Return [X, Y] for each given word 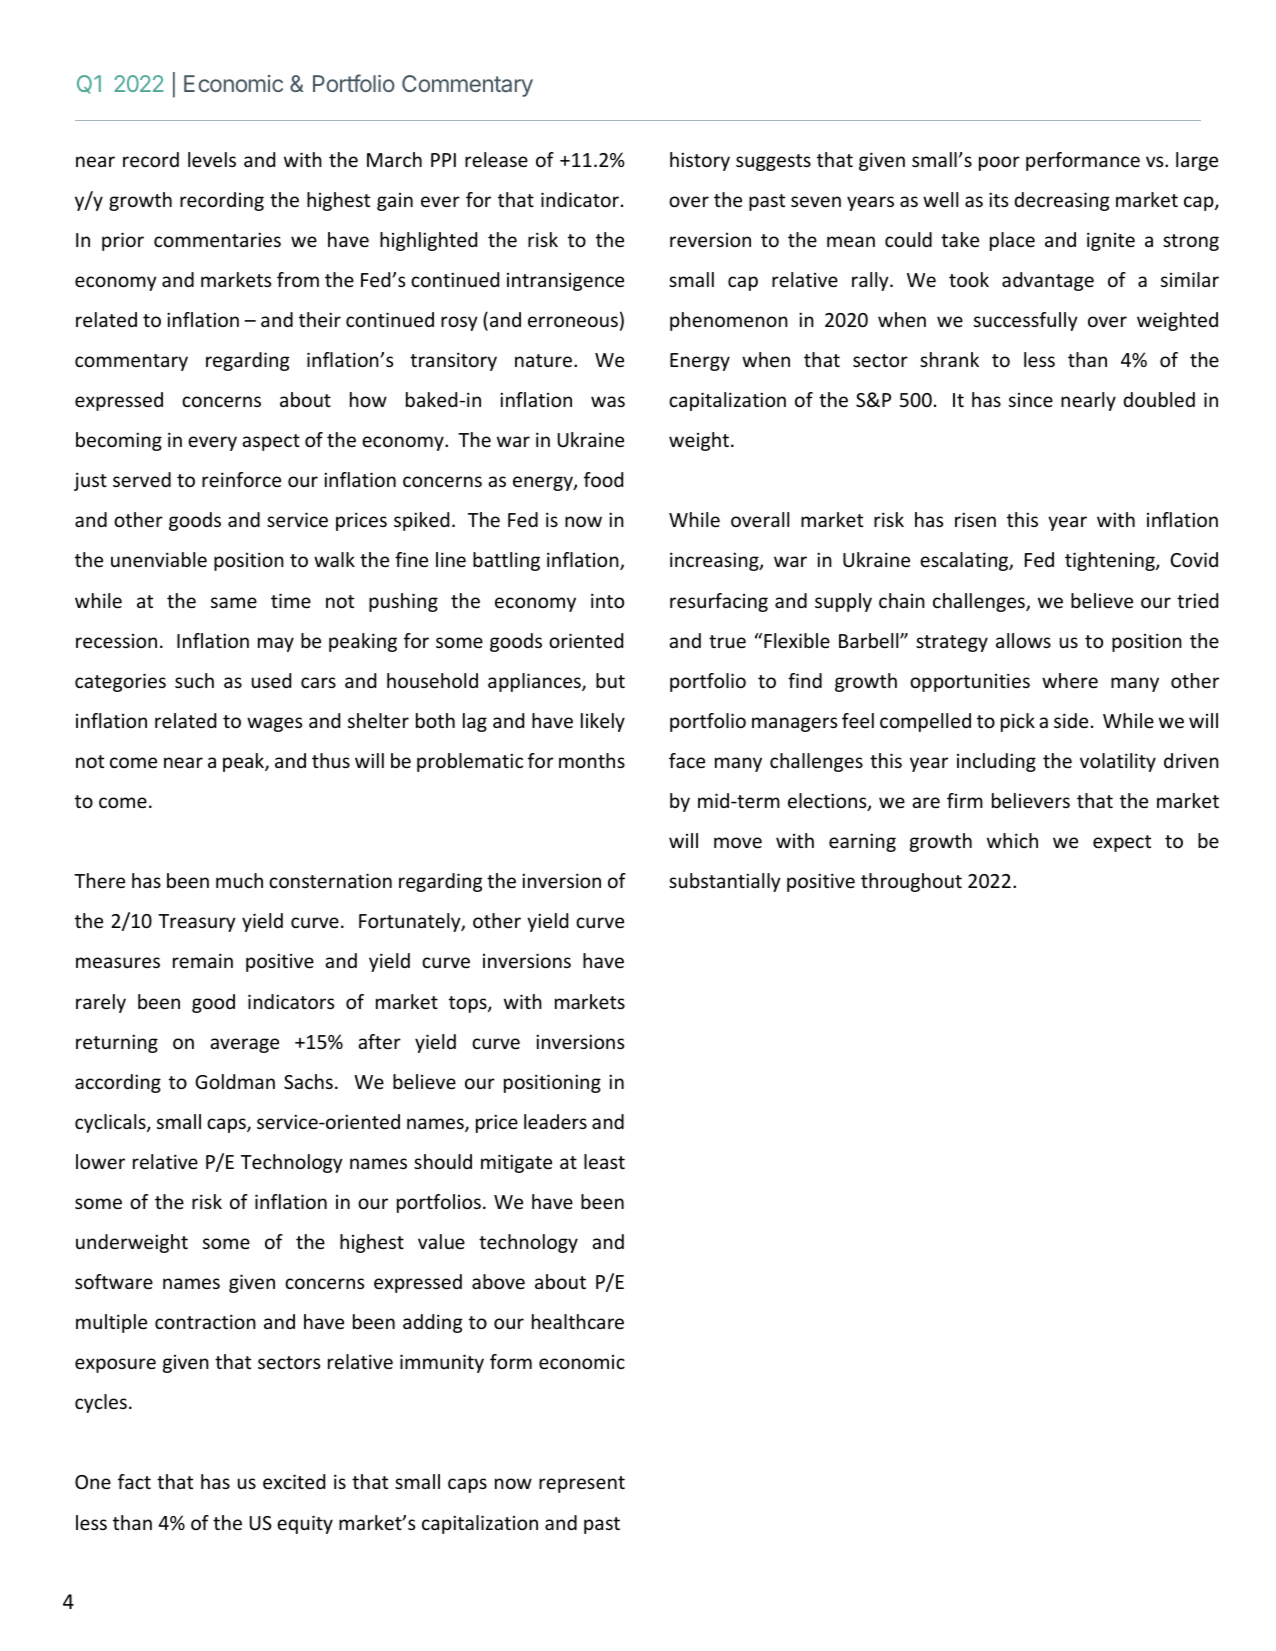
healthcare [578, 1321]
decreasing [1061, 201]
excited [294, 1481]
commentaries [217, 239]
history [700, 161]
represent [582, 1484]
